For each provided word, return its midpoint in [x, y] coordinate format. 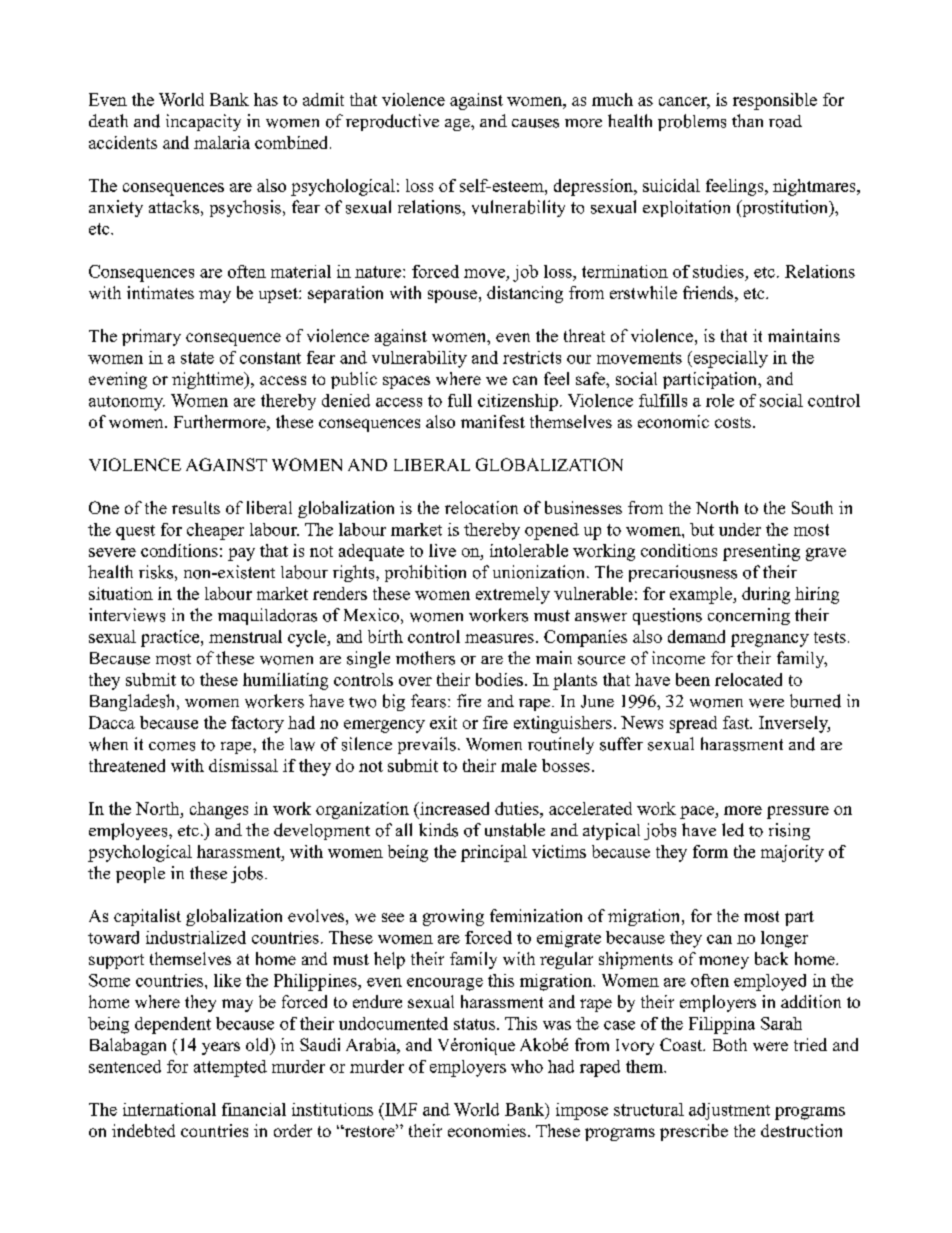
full [460, 400]
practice [171, 638]
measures [499, 638]
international [169, 1109]
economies [487, 1130]
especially [729, 359]
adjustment [729, 1111]
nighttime [209, 380]
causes [535, 123]
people [140, 875]
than [747, 120]
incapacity [203, 122]
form [710, 851]
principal [494, 853]
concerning [749, 616]
